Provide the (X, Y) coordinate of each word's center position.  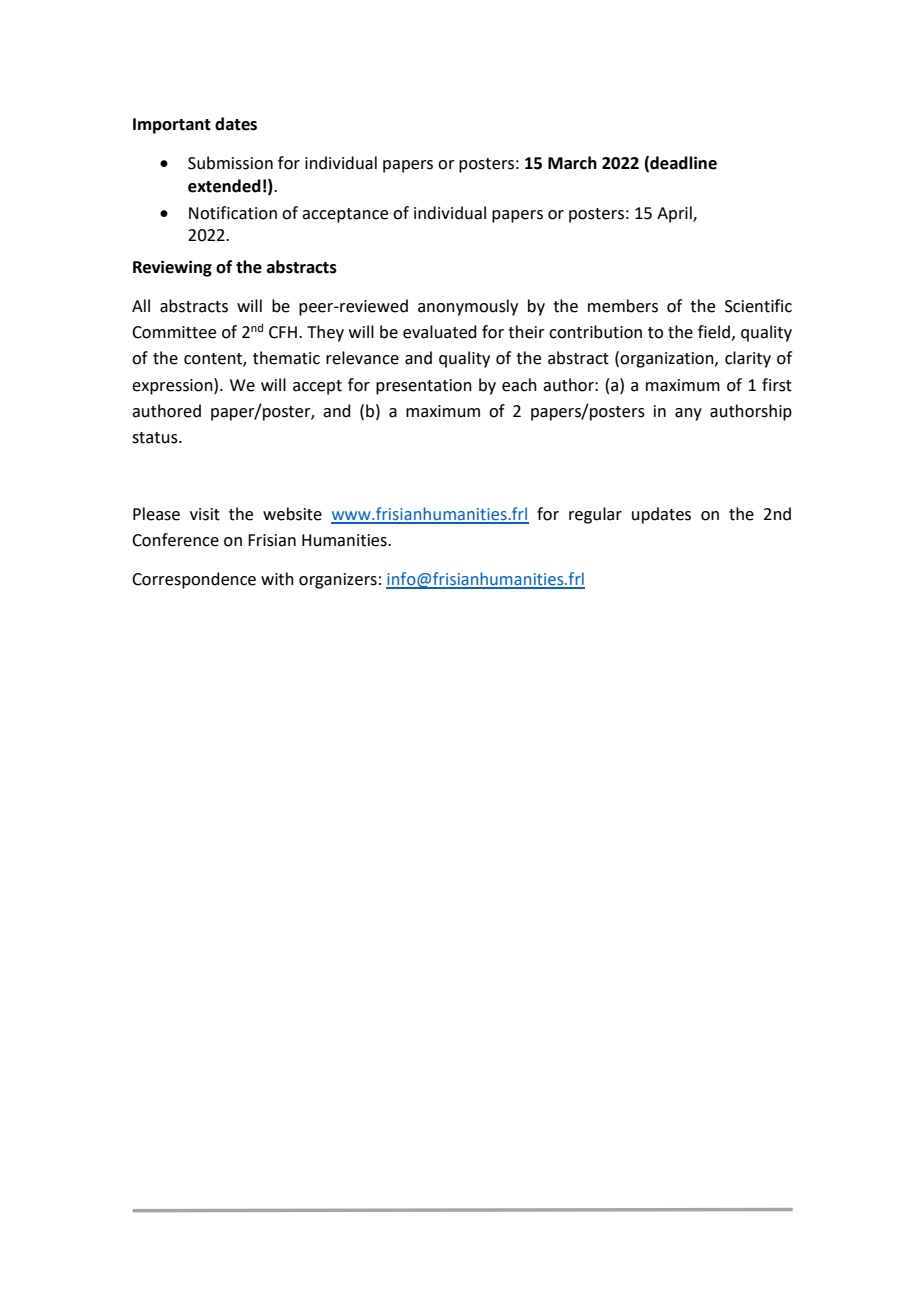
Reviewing (172, 268)
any (688, 414)
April (675, 214)
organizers (338, 581)
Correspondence (194, 580)
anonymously (468, 307)
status (156, 438)
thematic (286, 358)
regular (595, 515)
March (572, 163)
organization (668, 360)
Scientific (758, 306)
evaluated (440, 332)
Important (172, 126)
